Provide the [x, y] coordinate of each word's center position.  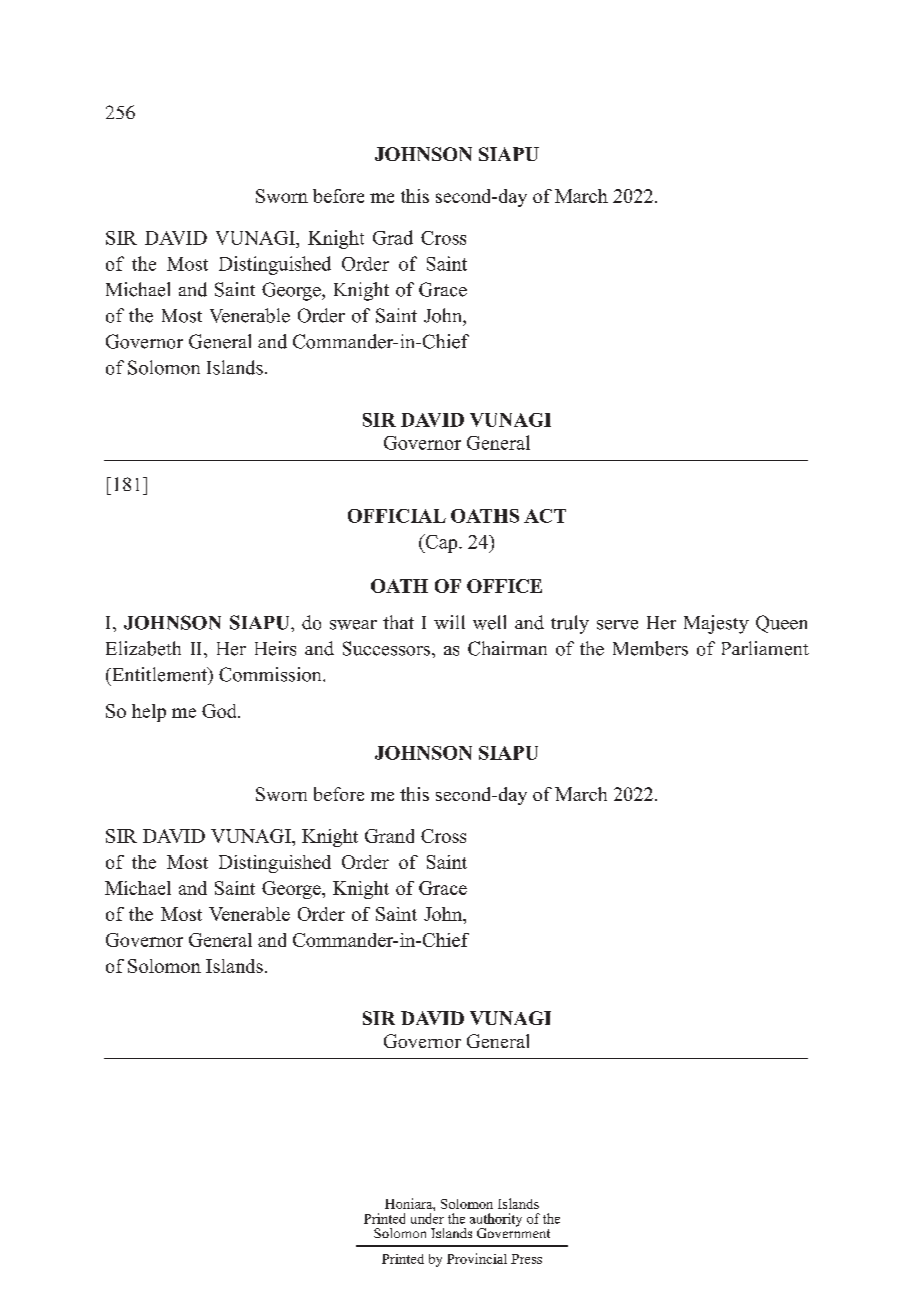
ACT [545, 516]
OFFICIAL [397, 516]
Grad [393, 237]
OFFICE [504, 586]
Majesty [716, 624]
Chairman [507, 648]
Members [650, 648]
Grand [389, 836]
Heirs [275, 648]
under [427, 1218]
